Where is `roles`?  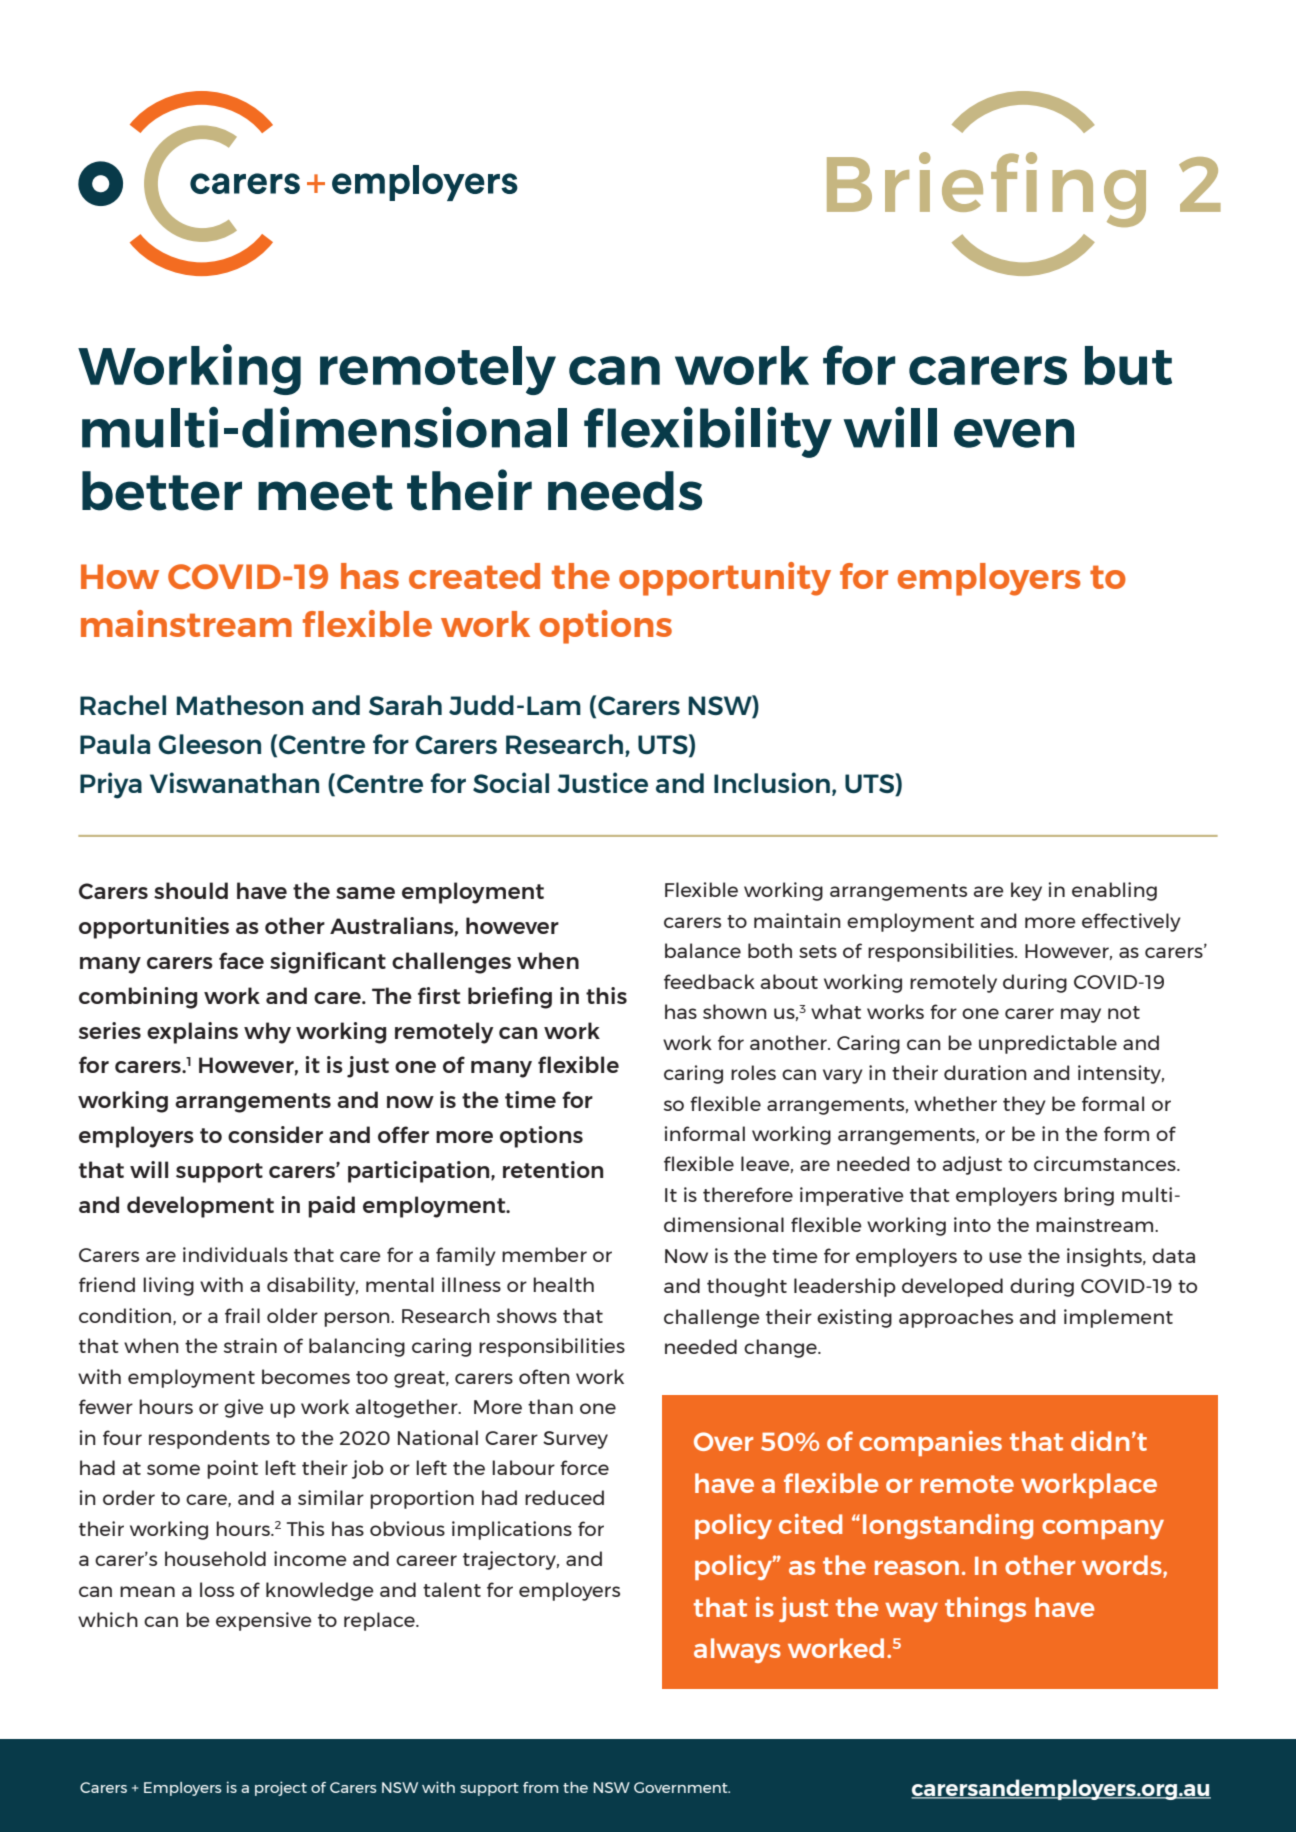 roles is located at coordinates (753, 1072).
